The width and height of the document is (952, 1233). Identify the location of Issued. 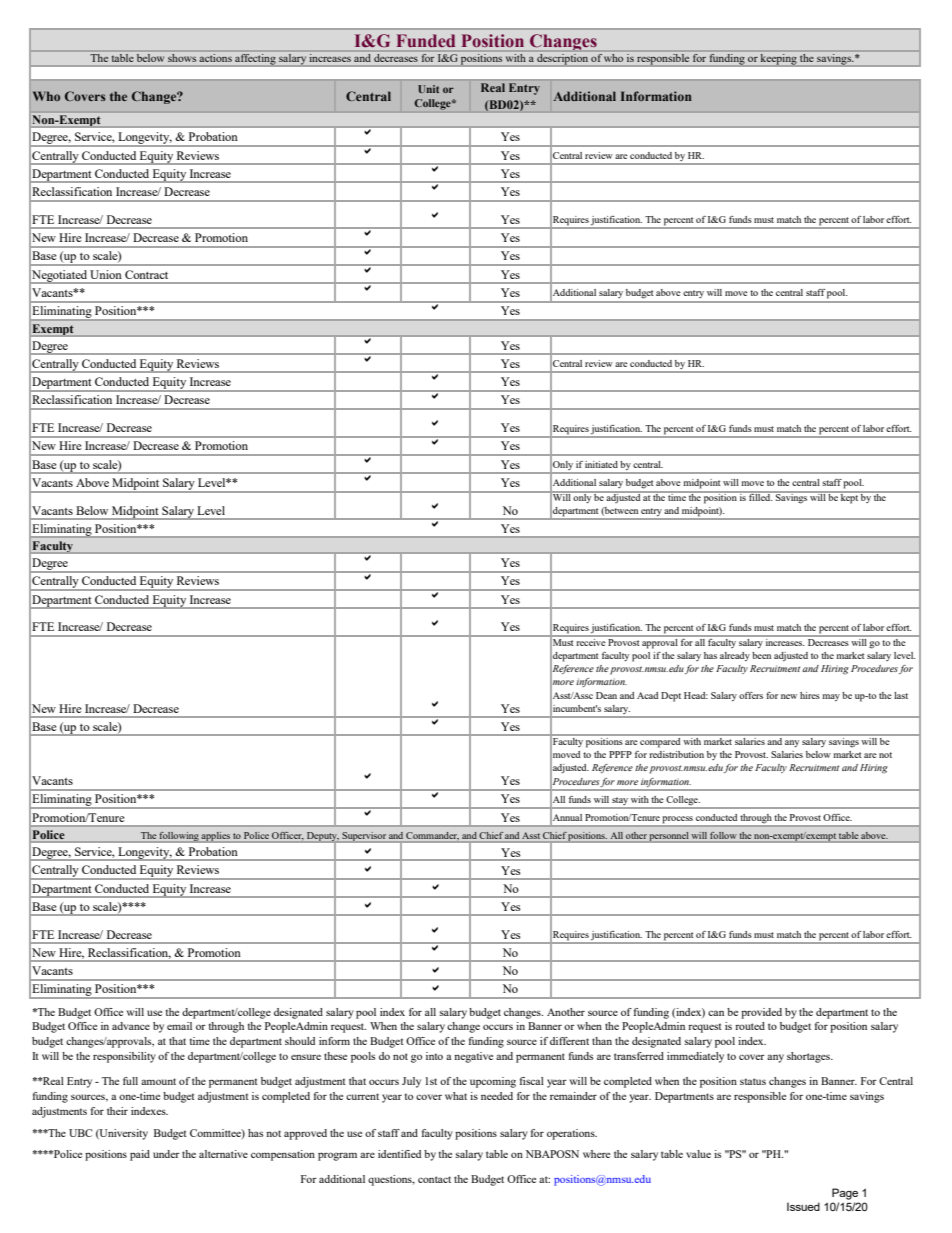
(803, 1206).
